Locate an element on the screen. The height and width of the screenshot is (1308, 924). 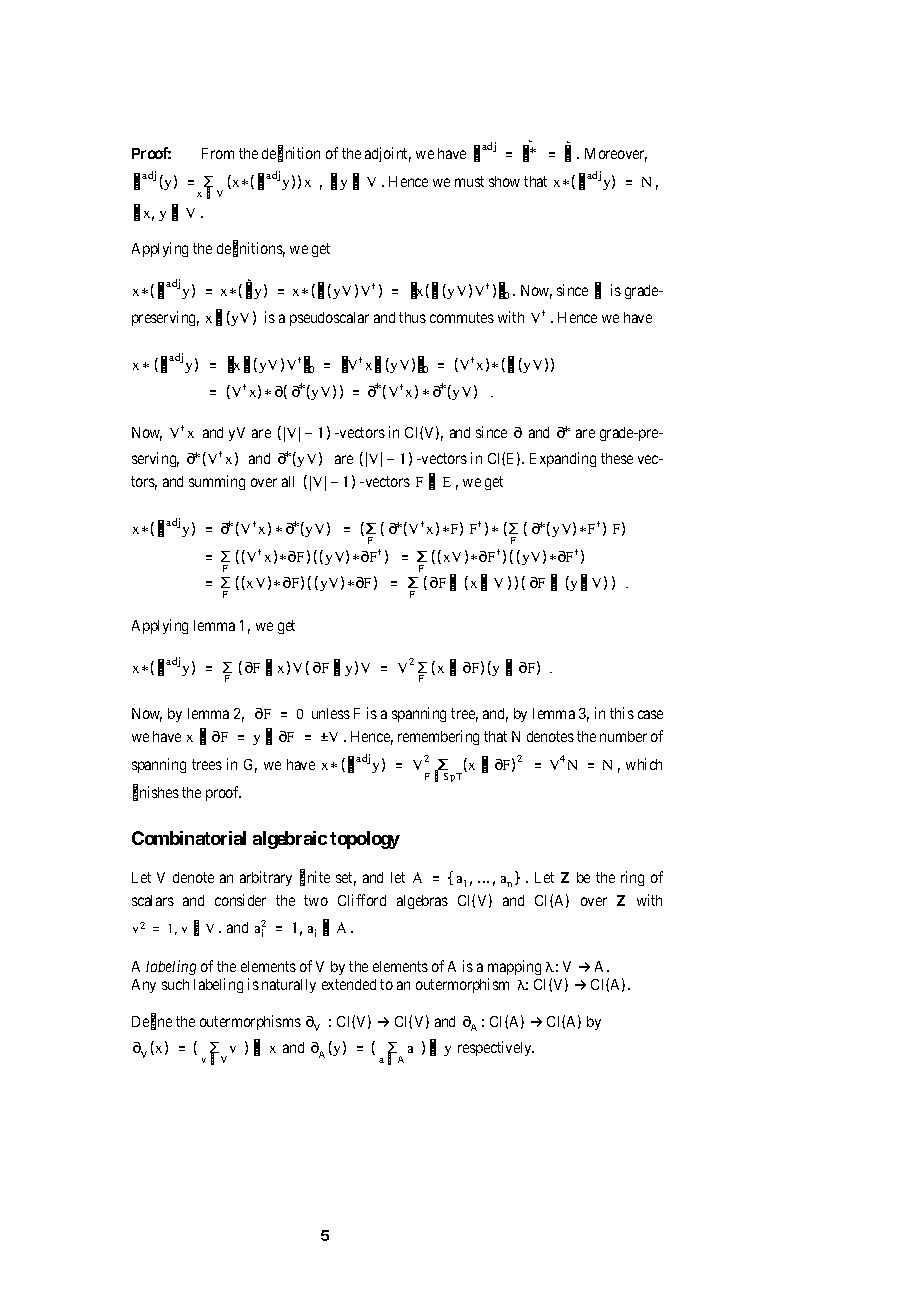
such is located at coordinates (175, 984).
